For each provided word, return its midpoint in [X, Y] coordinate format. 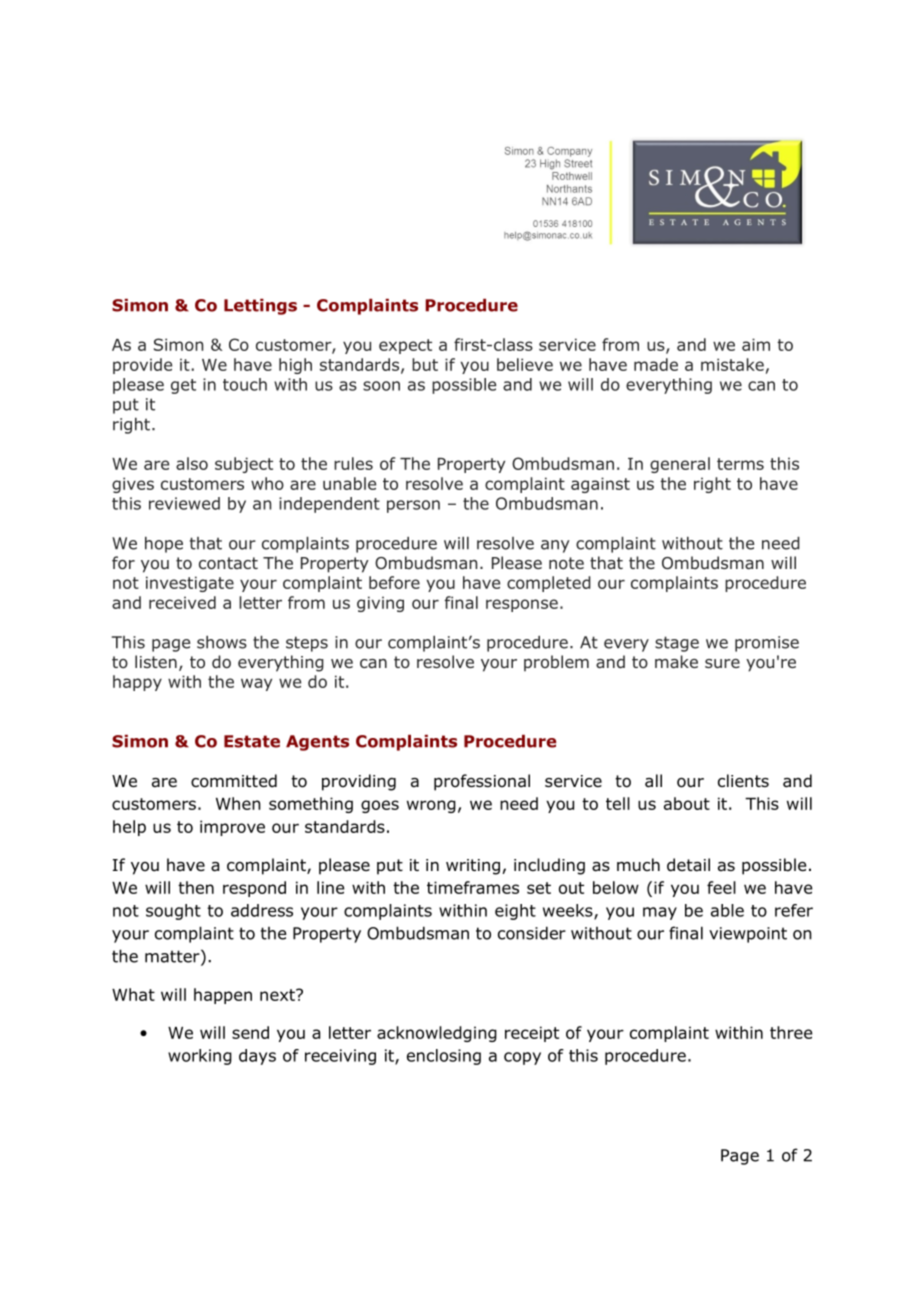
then [196, 887]
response [522, 605]
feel [721, 887]
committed [234, 781]
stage [677, 644]
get [183, 386]
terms [740, 464]
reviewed [184, 503]
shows [222, 642]
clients [743, 780]
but [425, 364]
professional [482, 782]
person [413, 506]
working [200, 1057]
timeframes [473, 887]
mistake [732, 364]
